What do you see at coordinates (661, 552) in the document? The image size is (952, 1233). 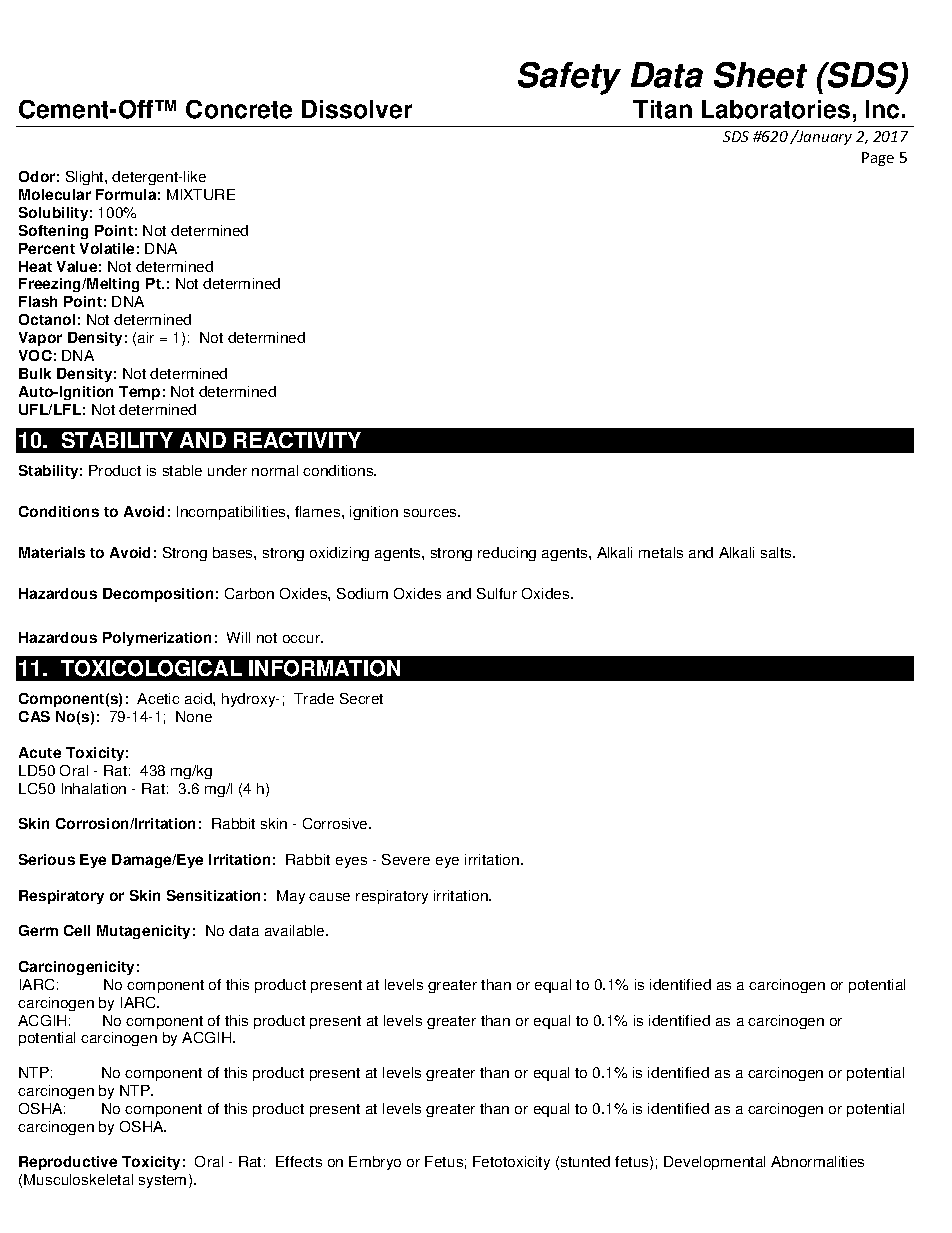 I see `metals` at bounding box center [661, 552].
